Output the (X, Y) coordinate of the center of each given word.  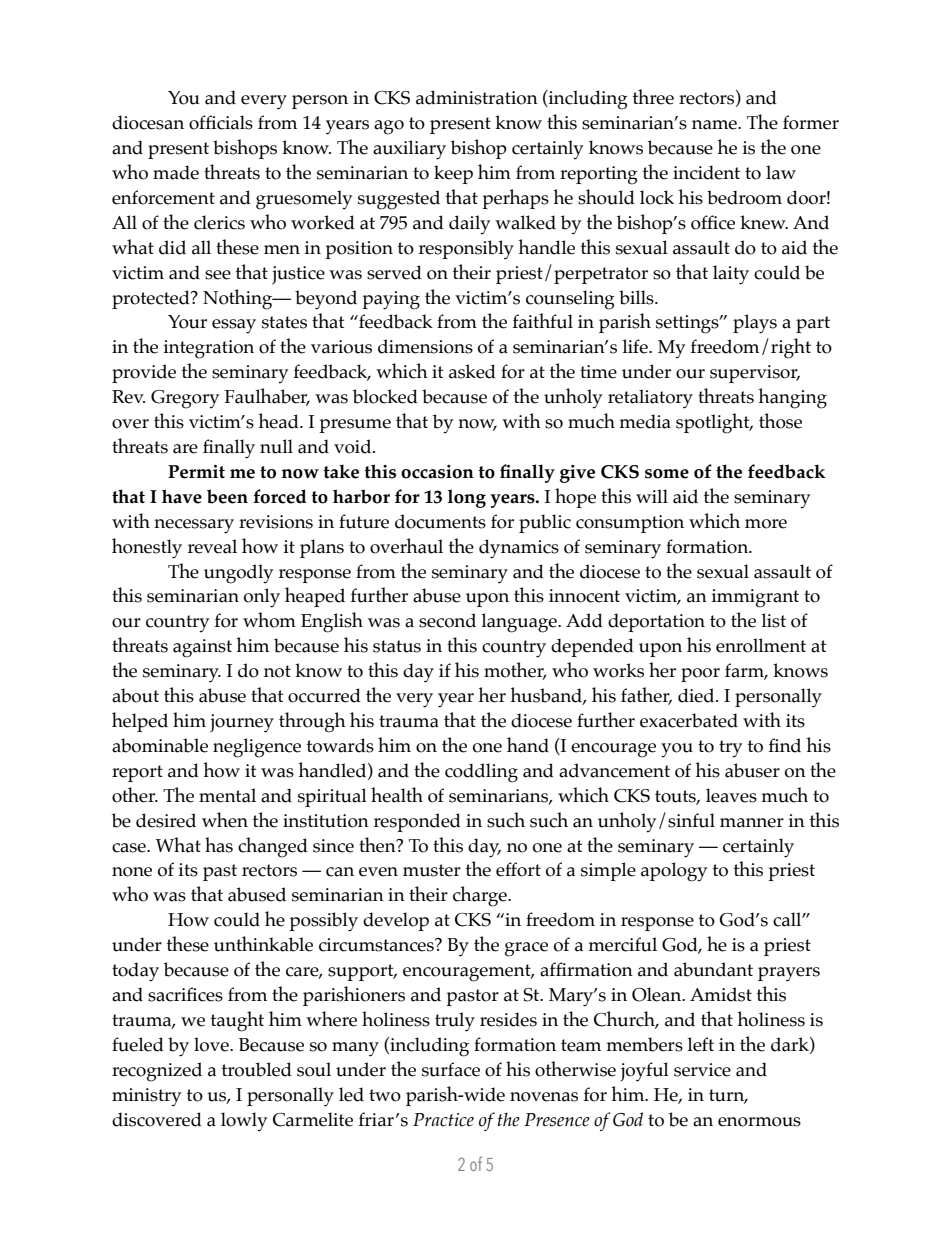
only (262, 598)
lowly (244, 1122)
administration (477, 97)
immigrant (755, 598)
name (715, 125)
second (447, 620)
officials (221, 122)
